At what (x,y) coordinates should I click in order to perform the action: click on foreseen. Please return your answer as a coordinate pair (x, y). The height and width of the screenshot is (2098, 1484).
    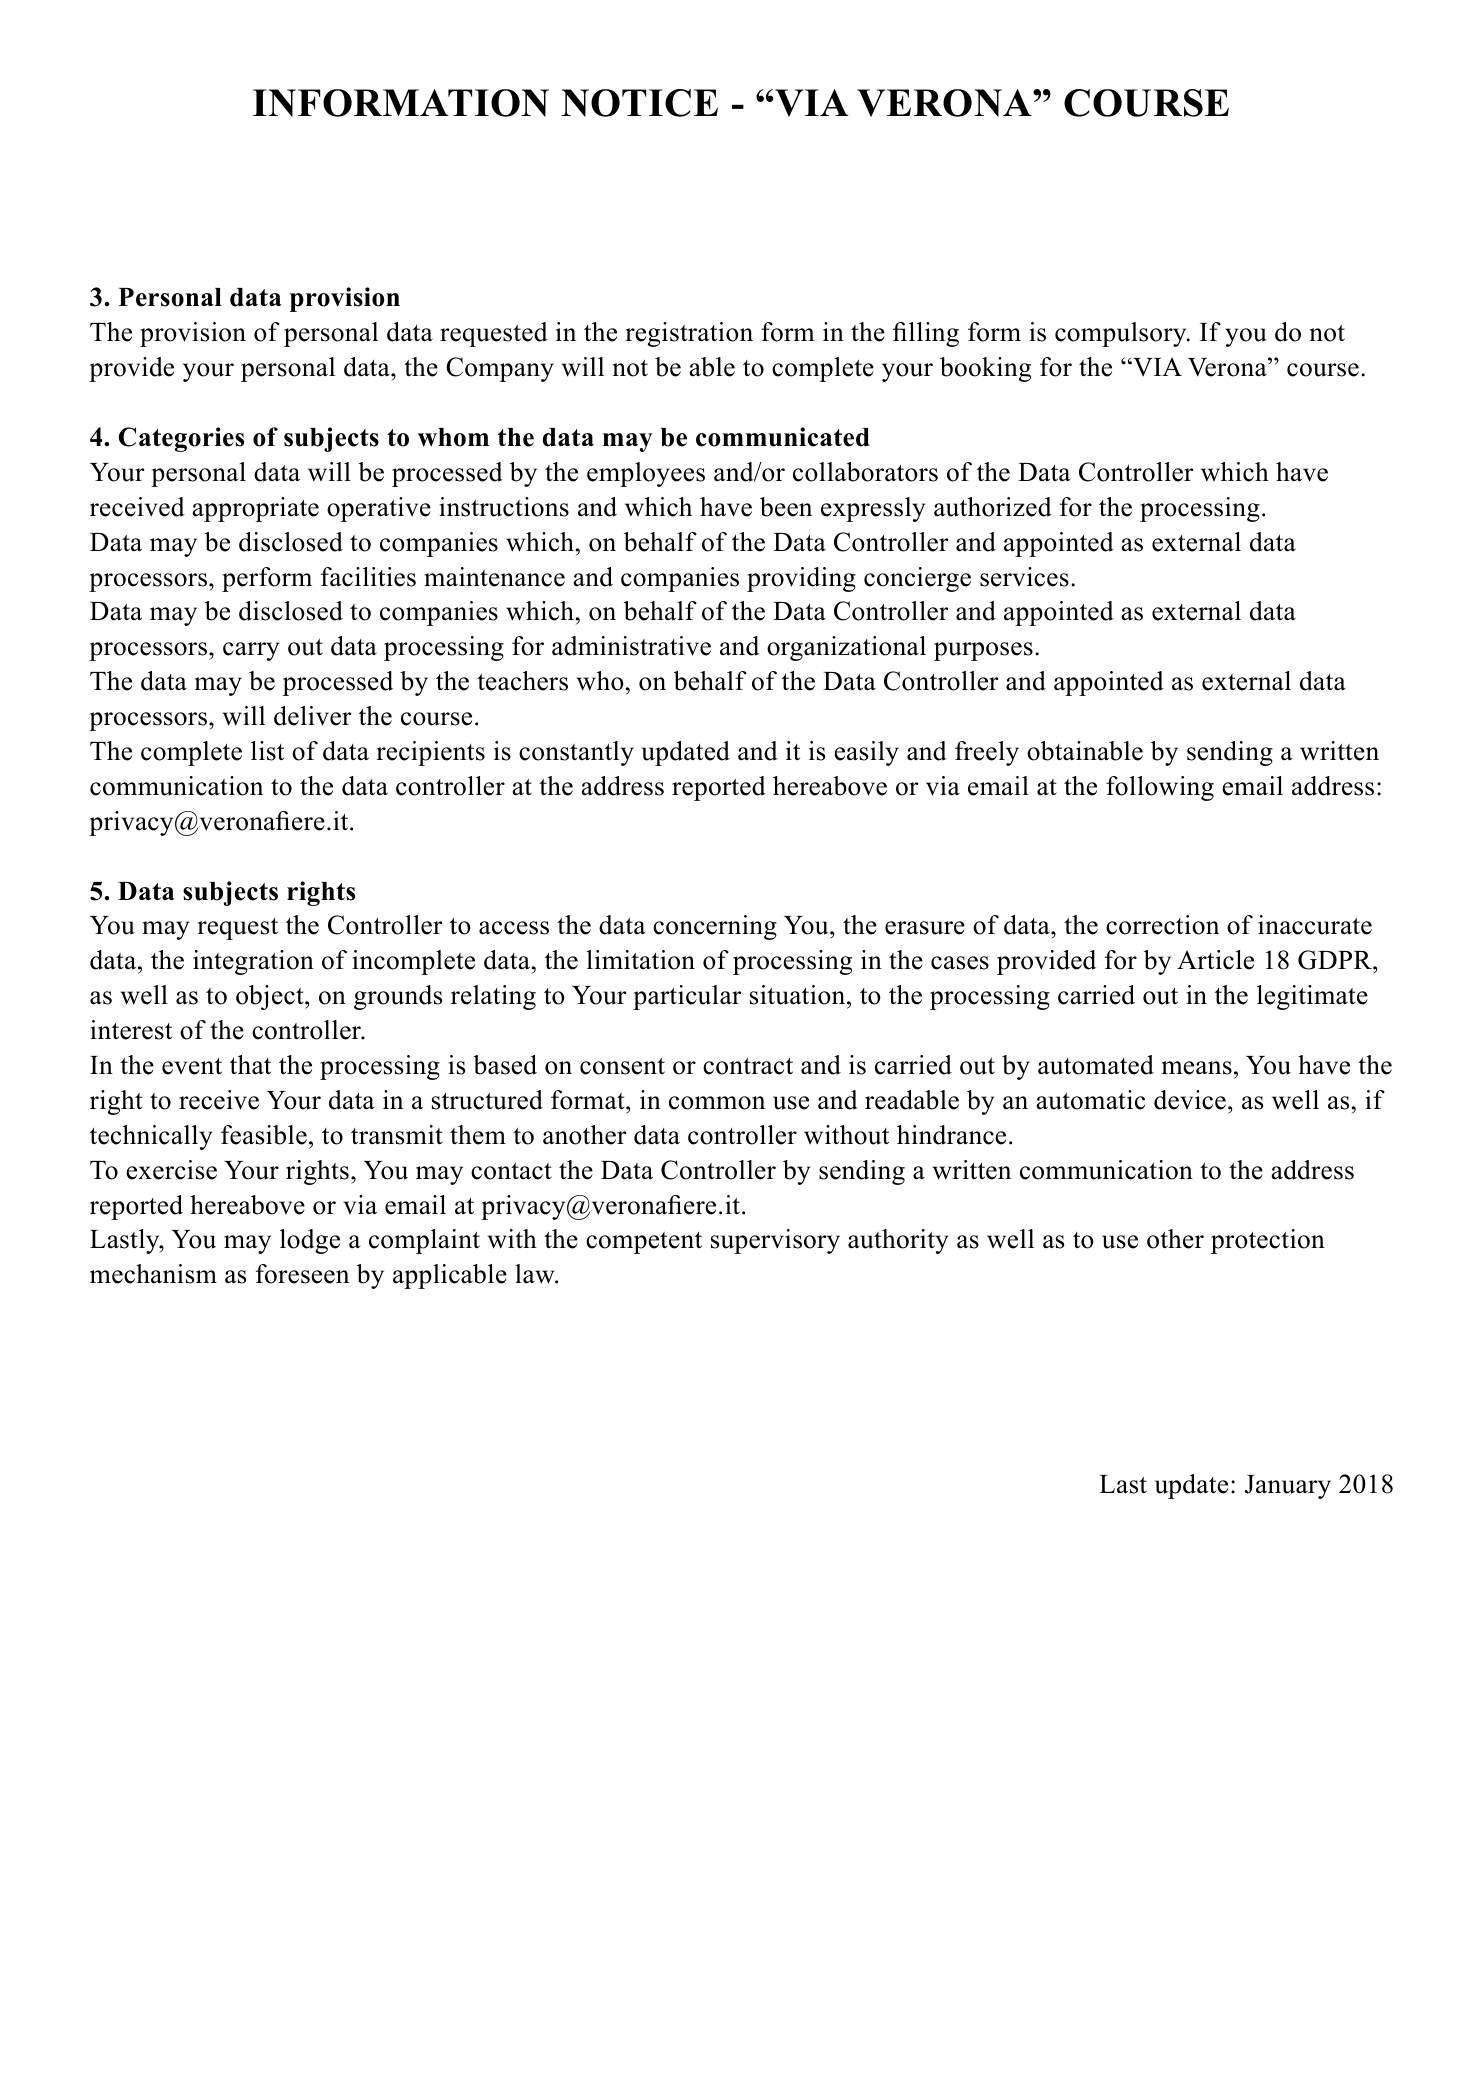
    Looking at the image, I should click on (302, 1274).
